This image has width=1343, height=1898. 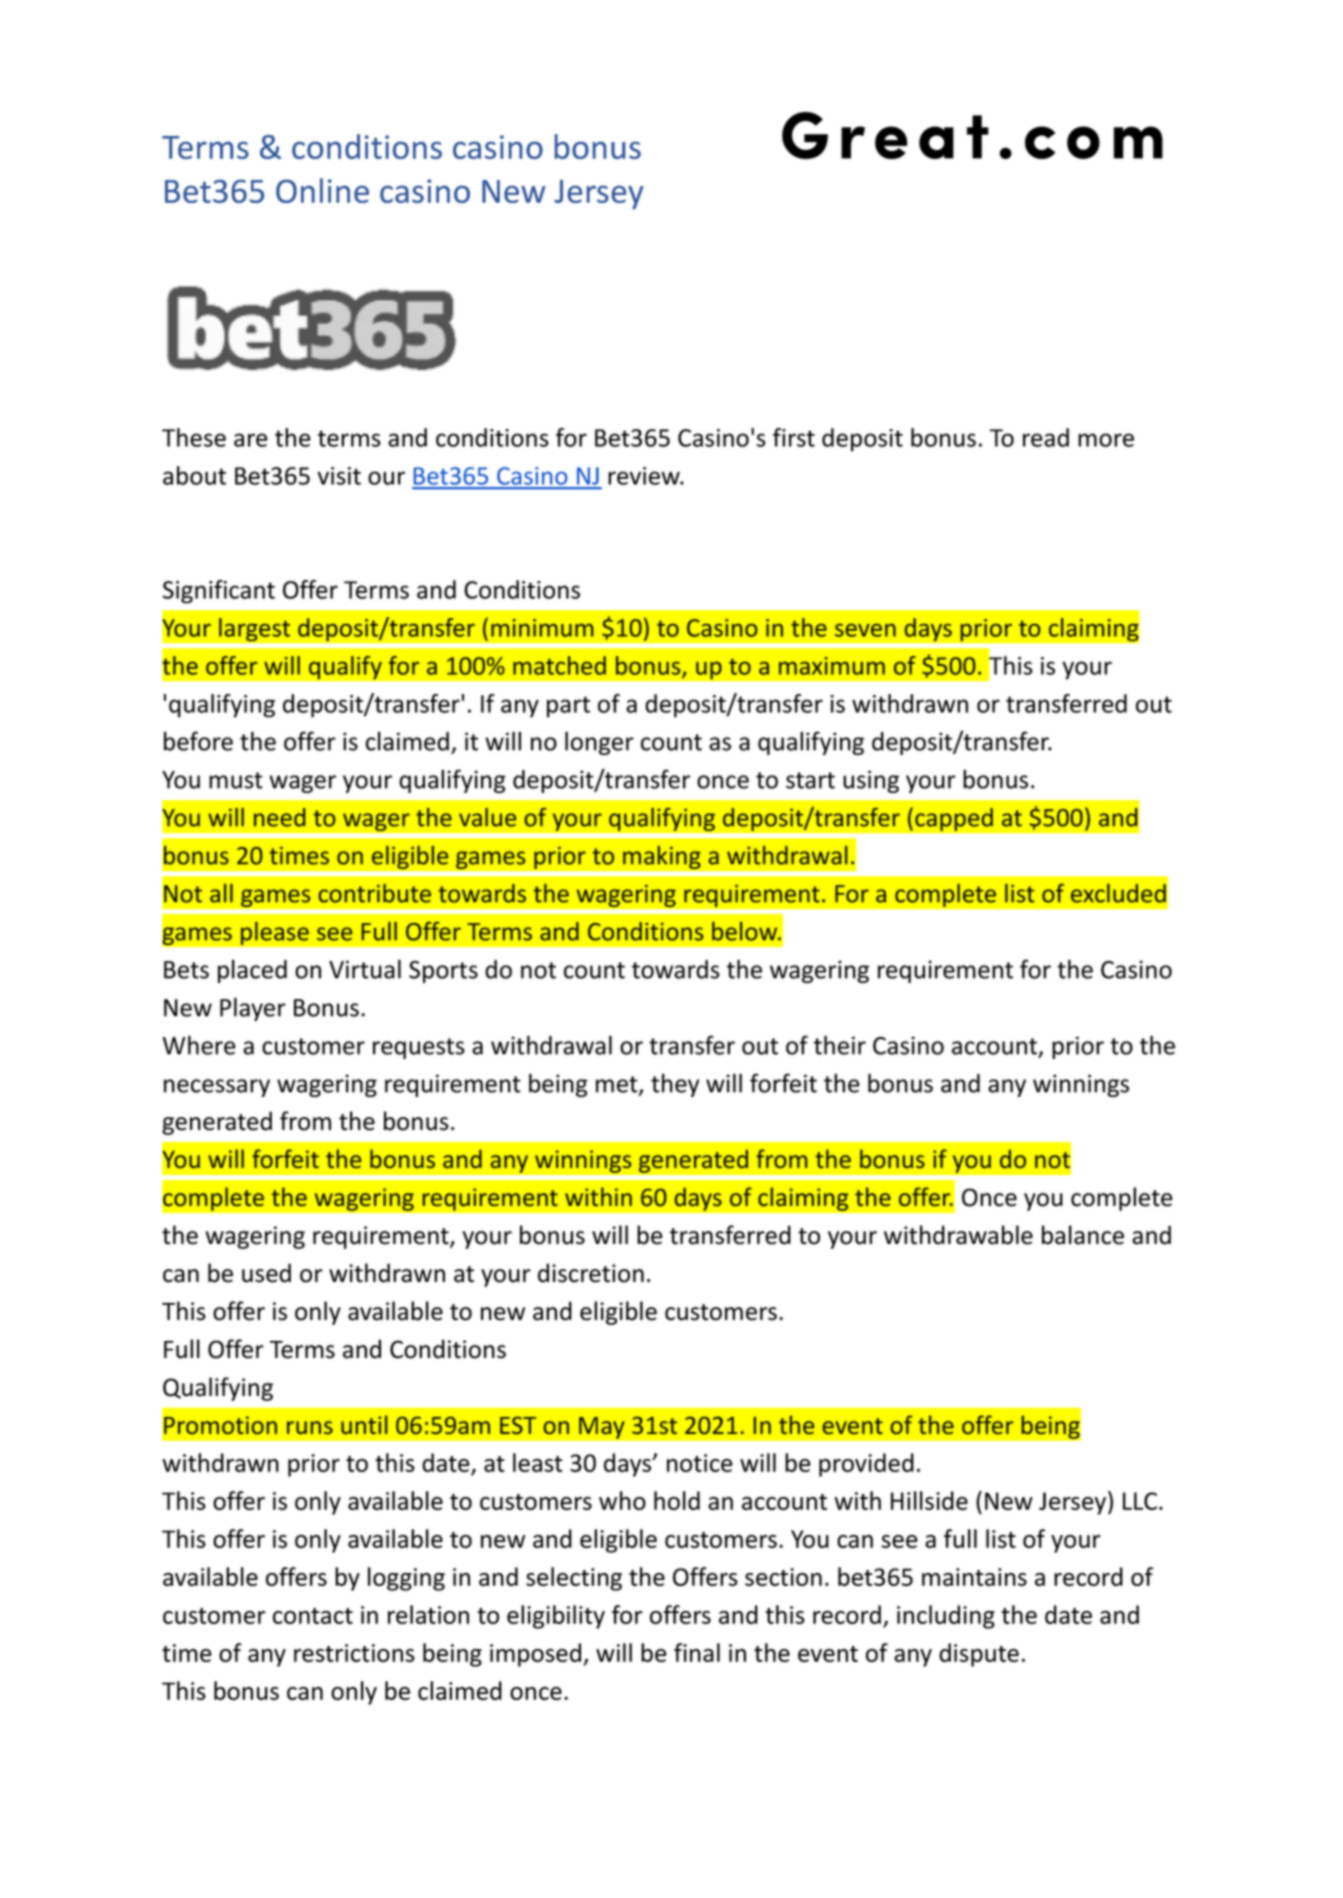 I want to click on necessary, so click(x=217, y=1088).
